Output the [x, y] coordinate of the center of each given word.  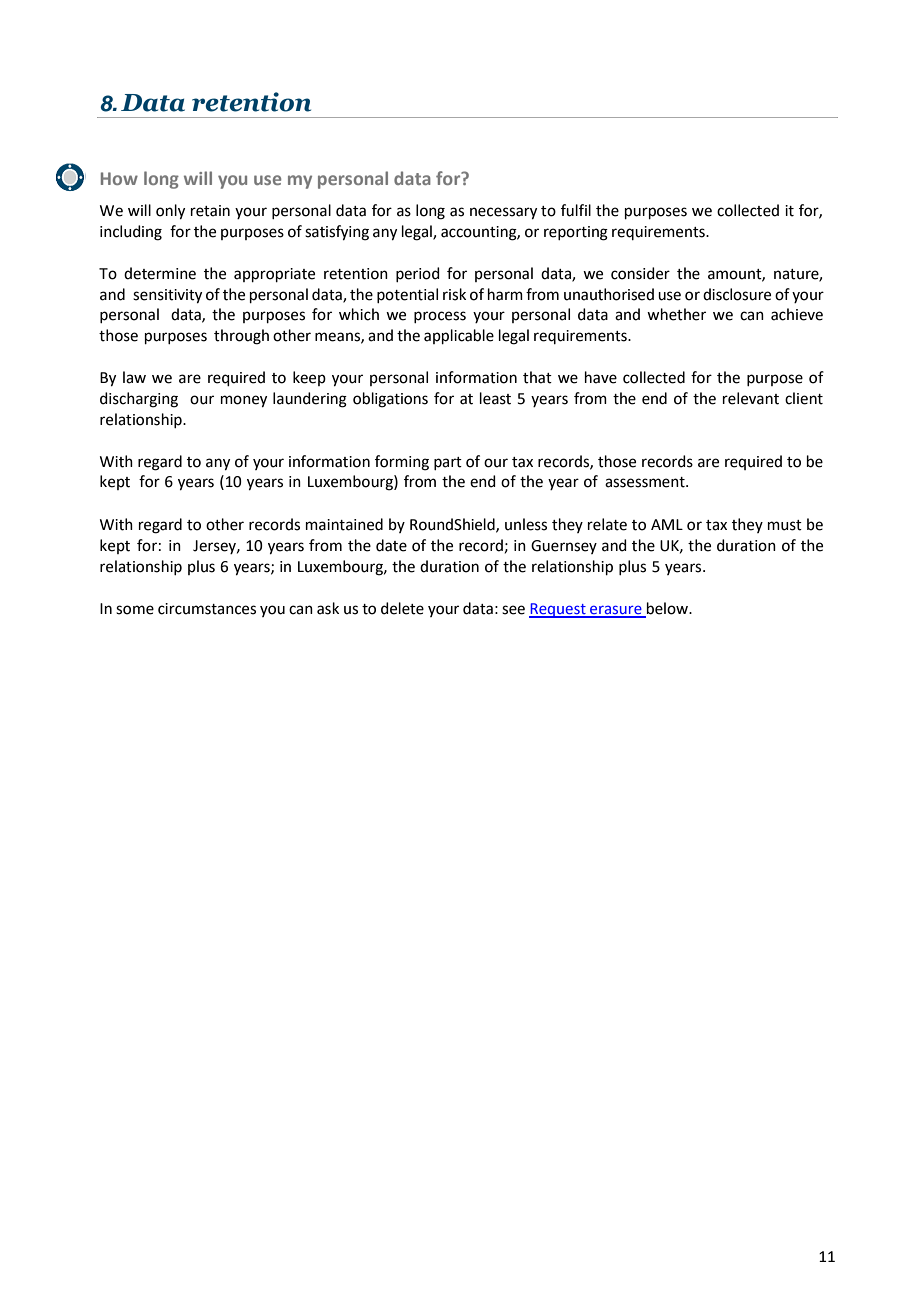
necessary [503, 213]
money [244, 401]
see [513, 610]
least [495, 398]
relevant [751, 398]
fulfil [576, 210]
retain [210, 211]
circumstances [207, 609]
